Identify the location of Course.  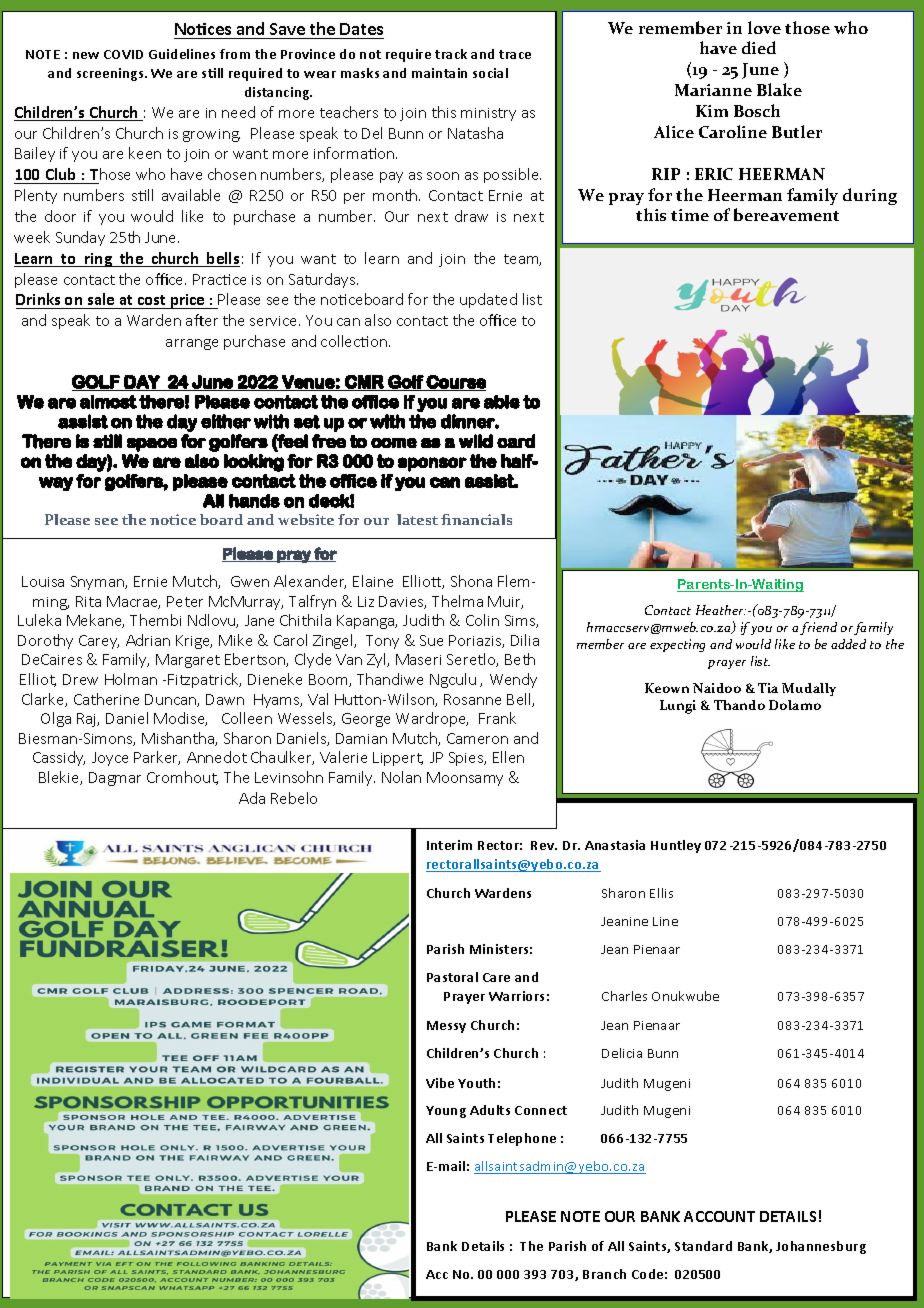
(455, 383).
